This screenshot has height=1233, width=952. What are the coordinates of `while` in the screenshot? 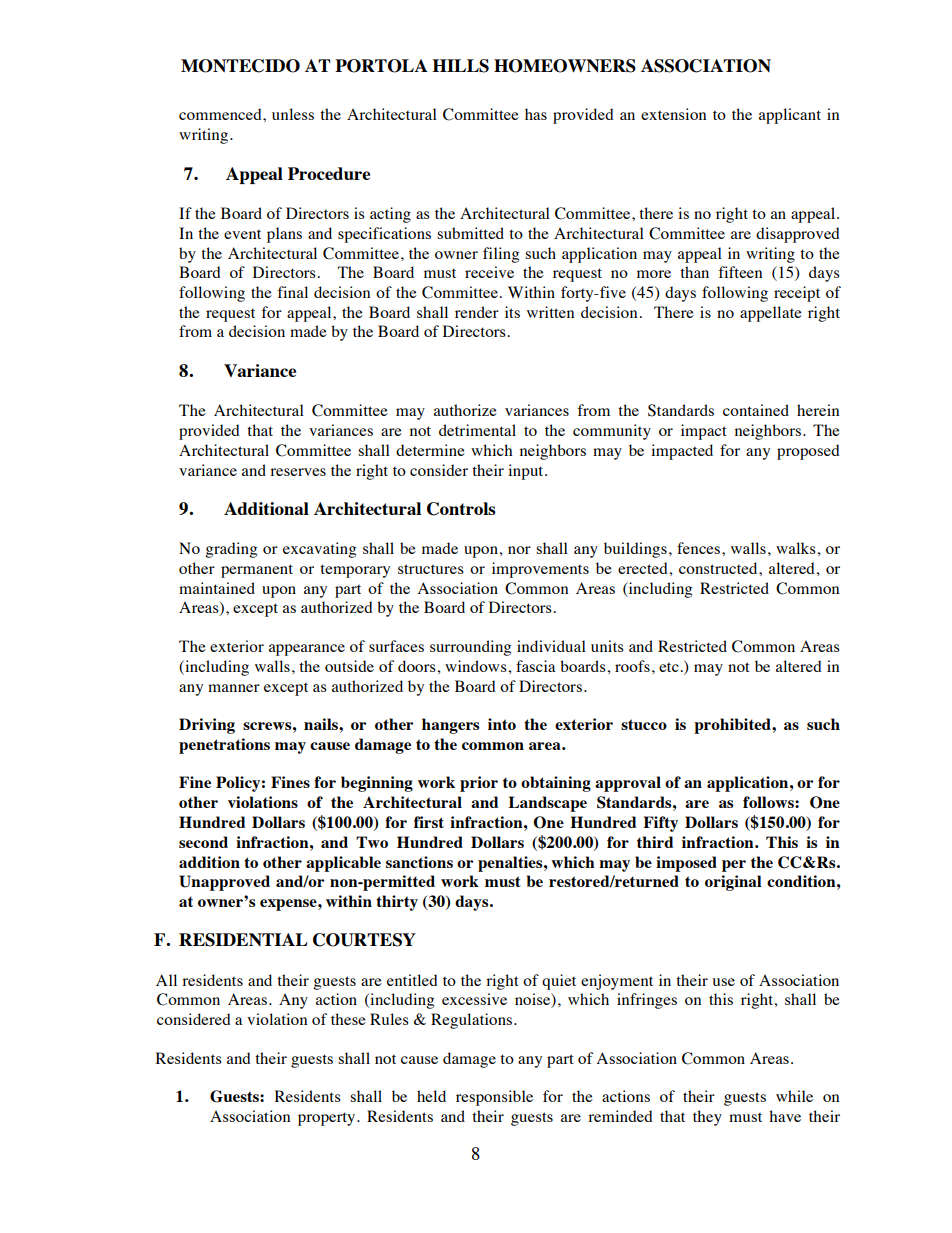 It's located at (794, 1096).
